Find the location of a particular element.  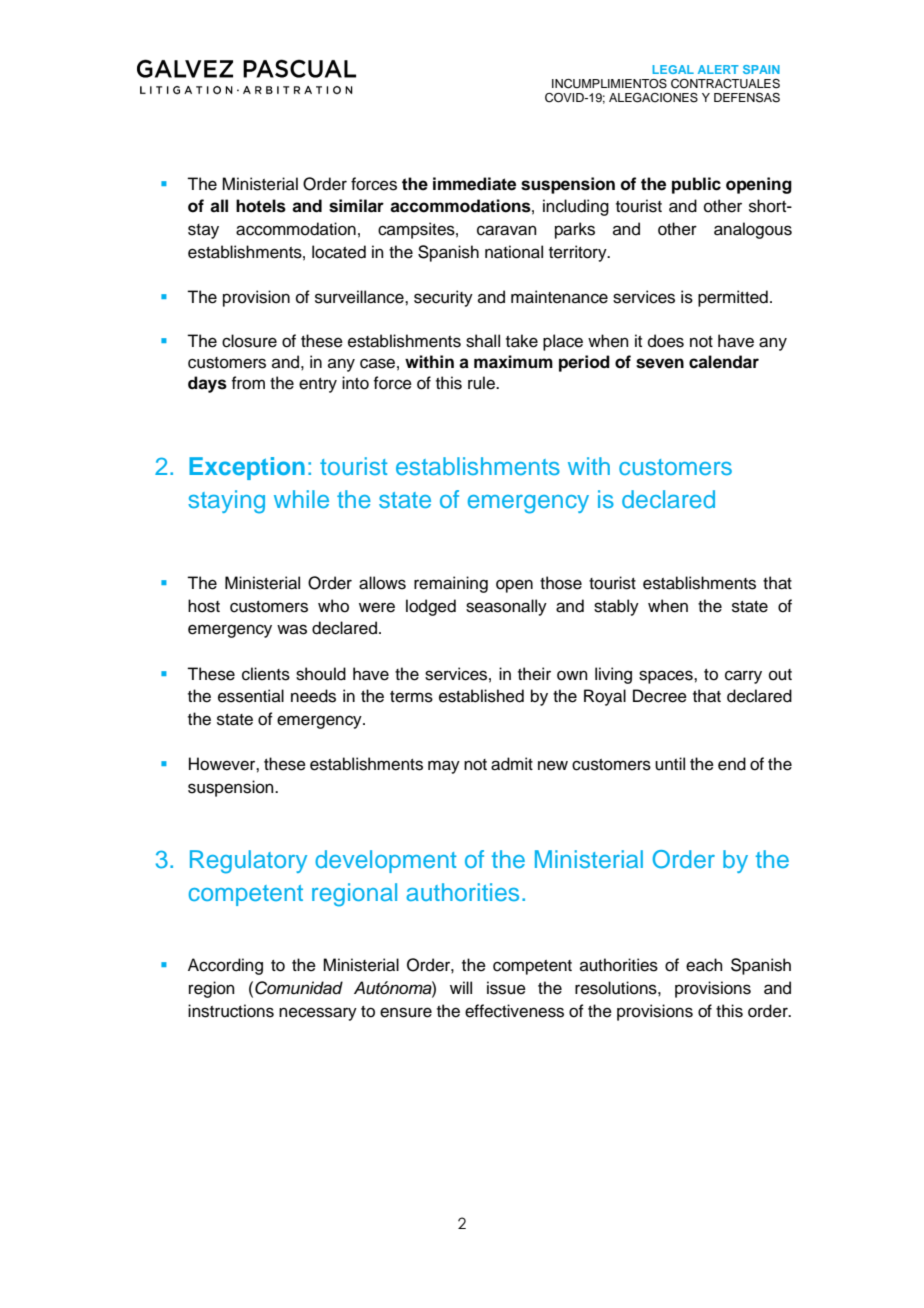

ALERT is located at coordinates (718, 69).
